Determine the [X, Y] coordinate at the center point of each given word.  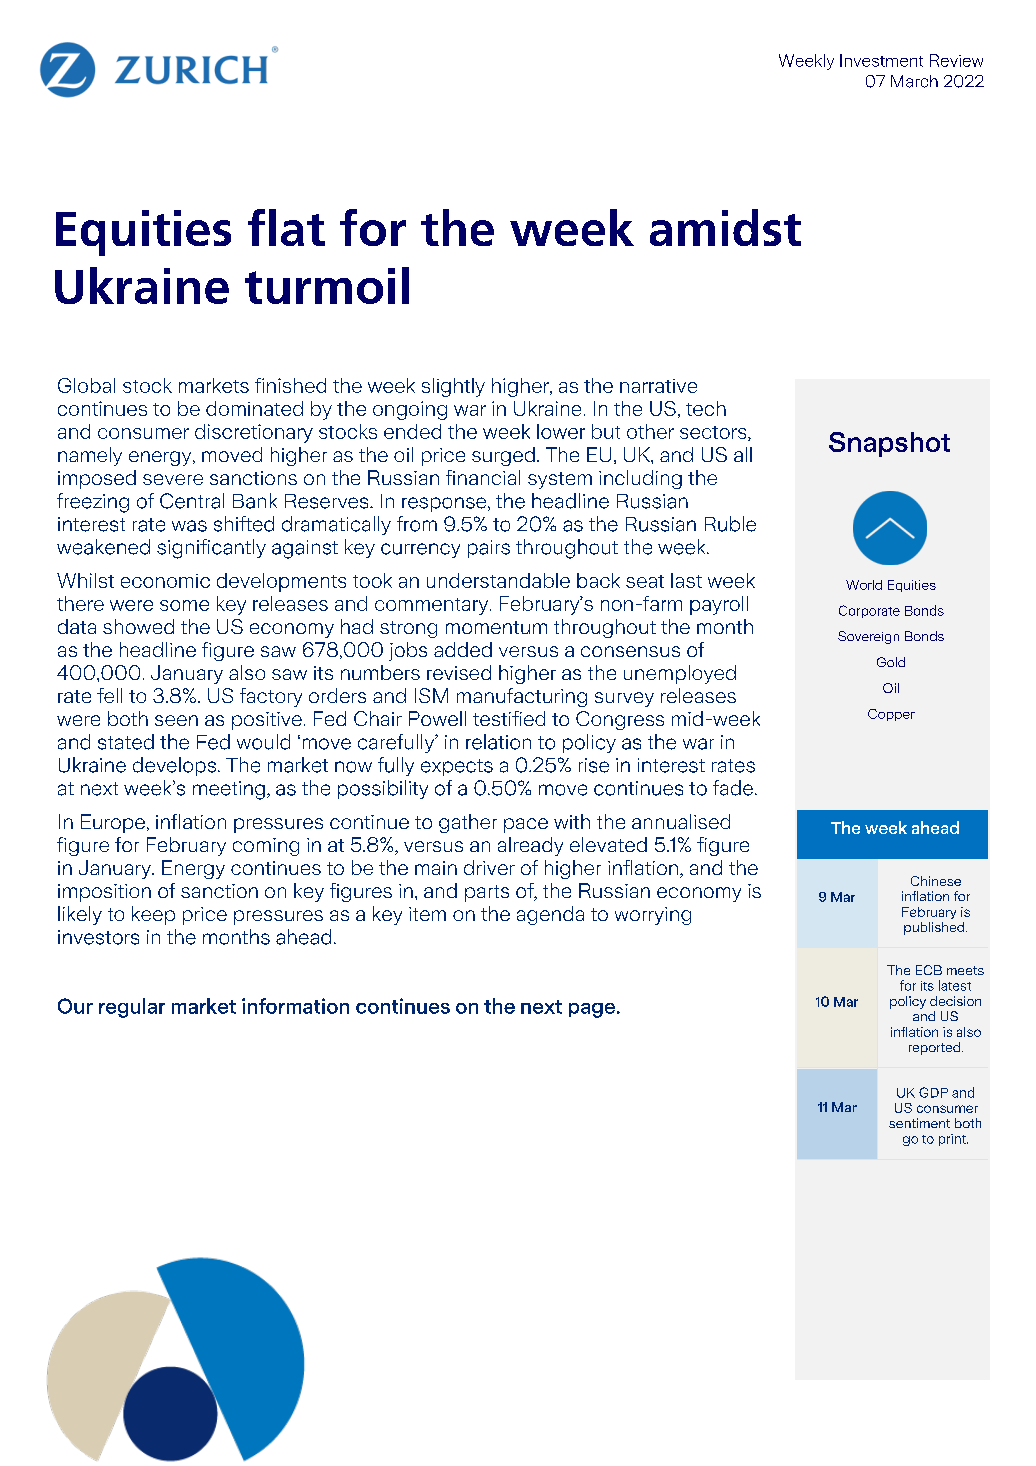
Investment [881, 60]
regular [132, 1008]
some [184, 605]
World [864, 585]
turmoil [327, 285]
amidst [725, 227]
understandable [498, 580]
